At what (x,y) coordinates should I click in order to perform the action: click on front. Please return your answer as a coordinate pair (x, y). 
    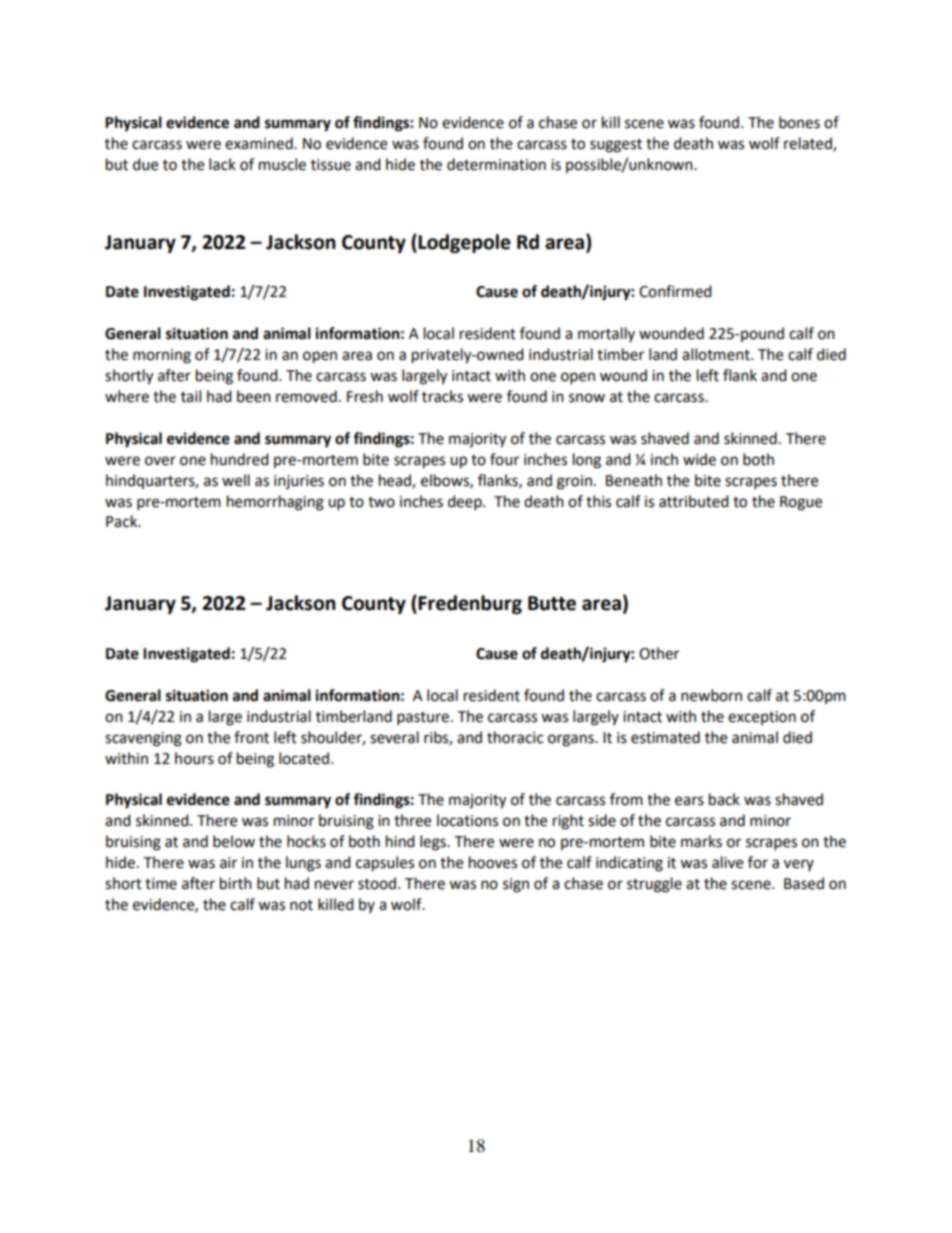
    Looking at the image, I should click on (251, 737).
